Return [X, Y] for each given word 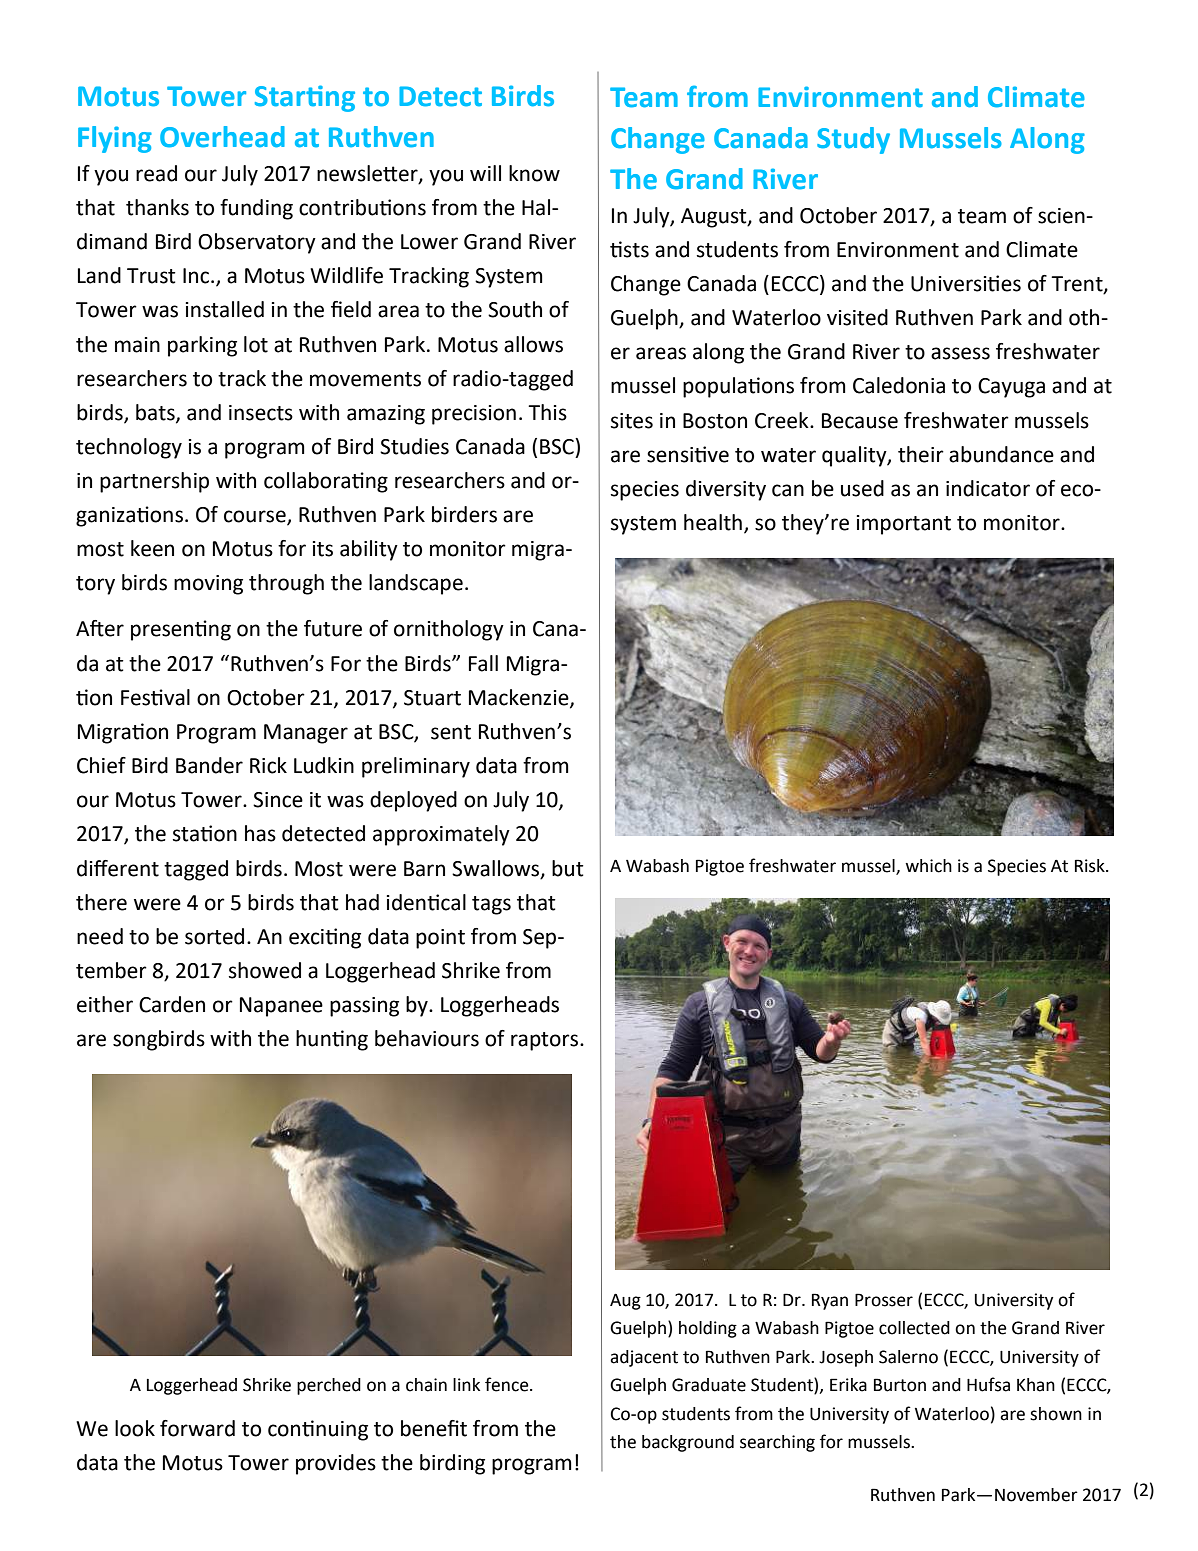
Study [853, 140]
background [688, 1443]
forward [197, 1428]
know [534, 173]
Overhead [222, 137]
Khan [1036, 1385]
